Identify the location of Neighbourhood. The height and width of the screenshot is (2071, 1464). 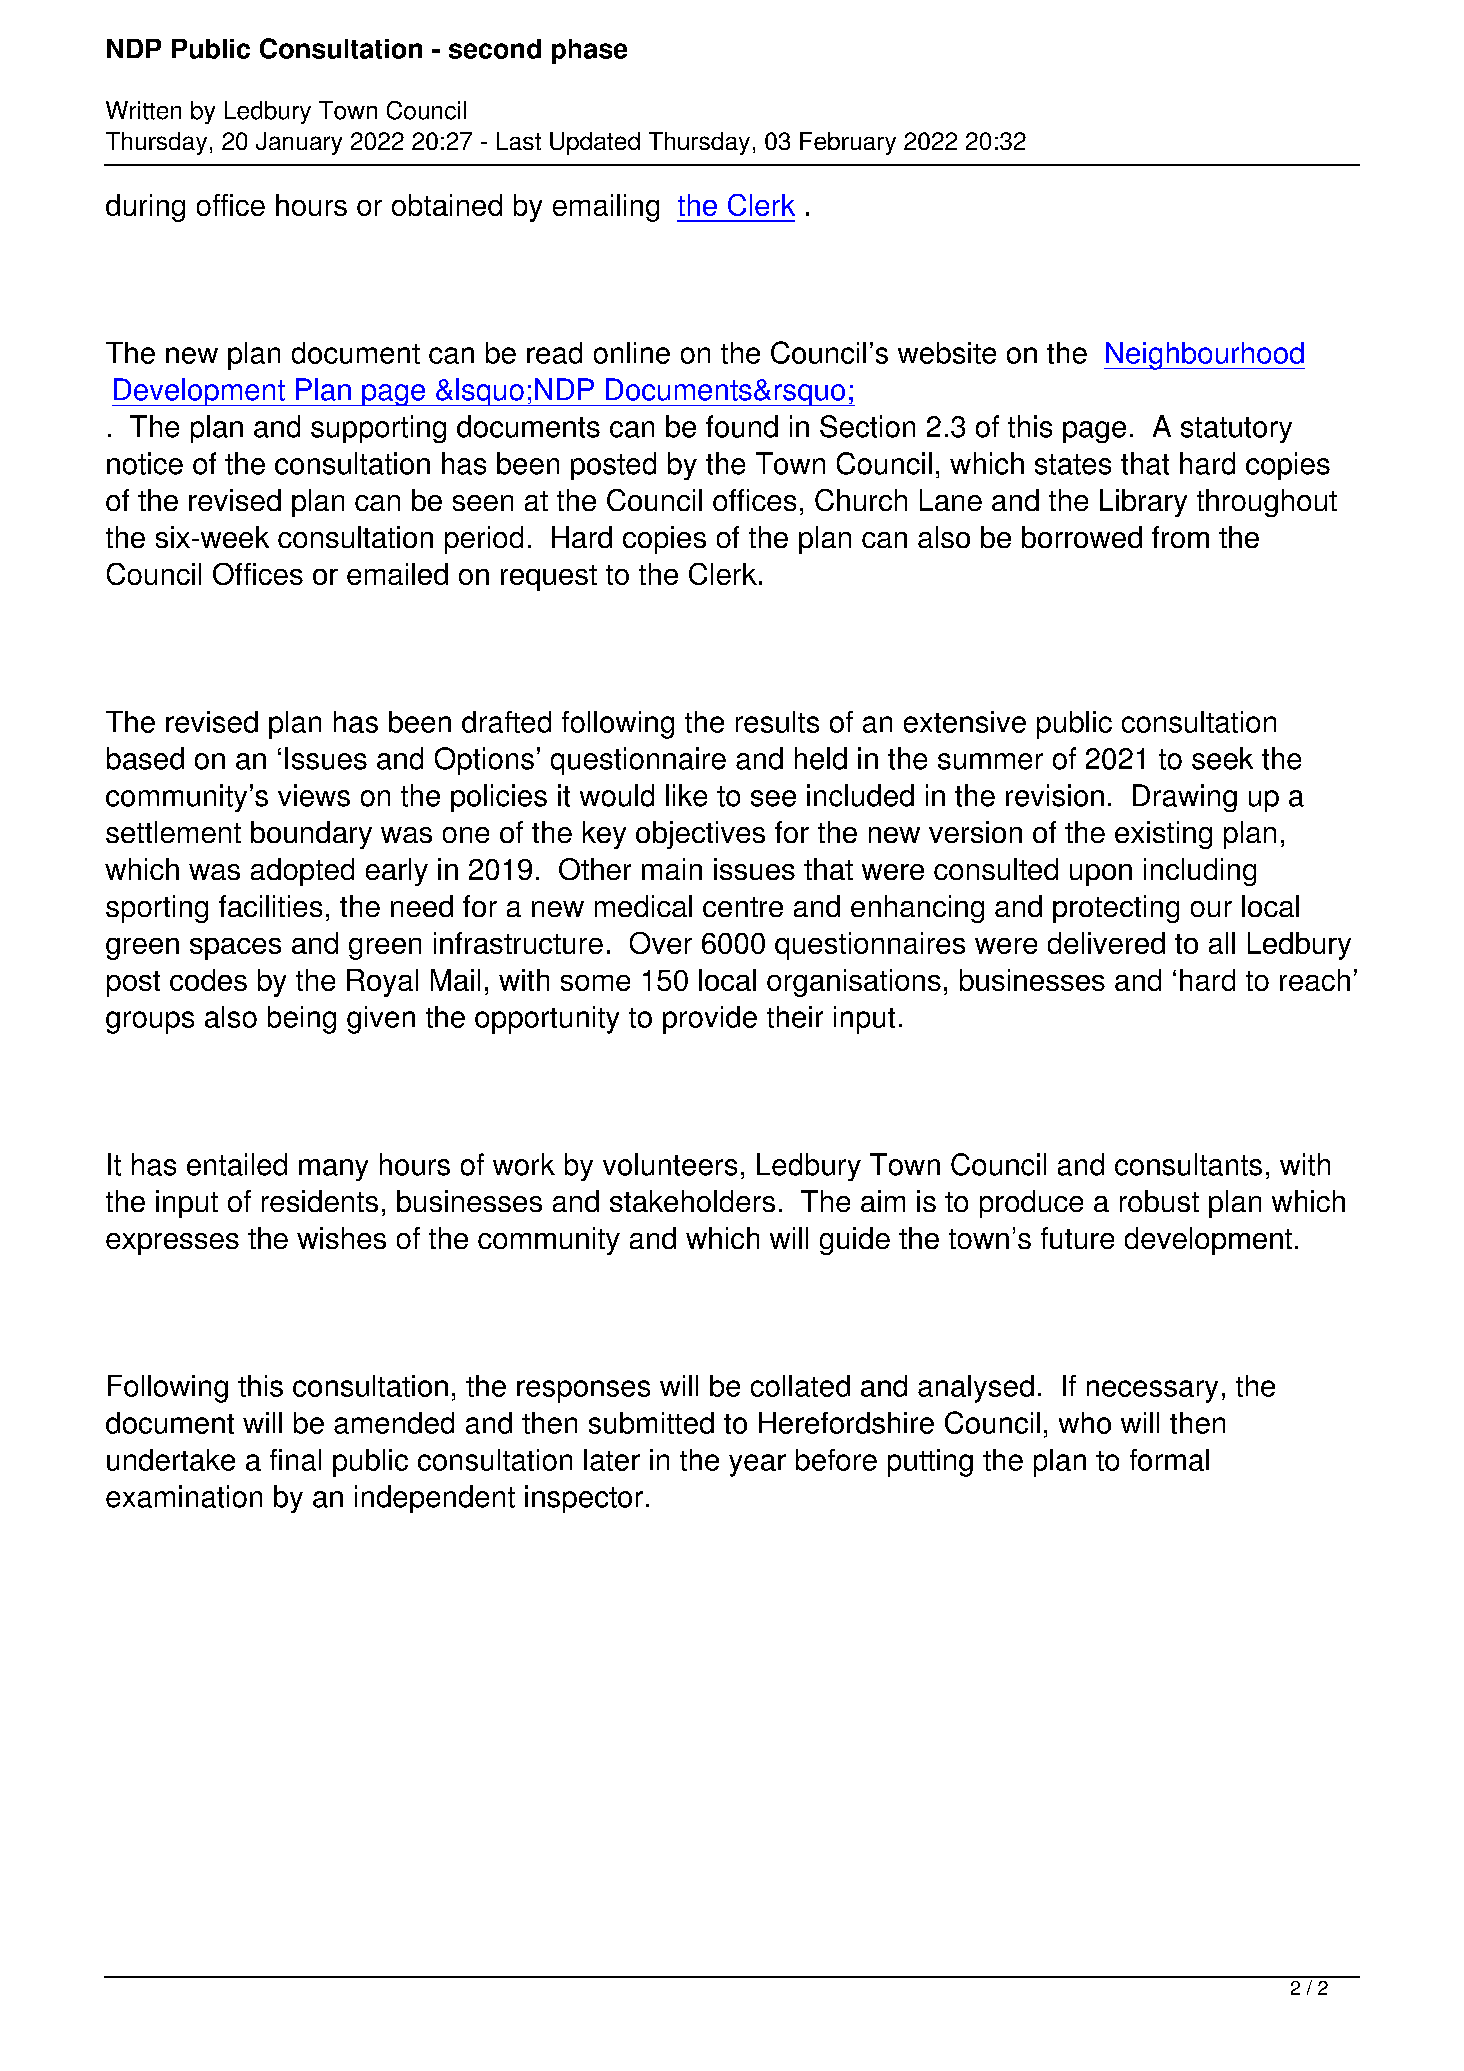
(1204, 356).
